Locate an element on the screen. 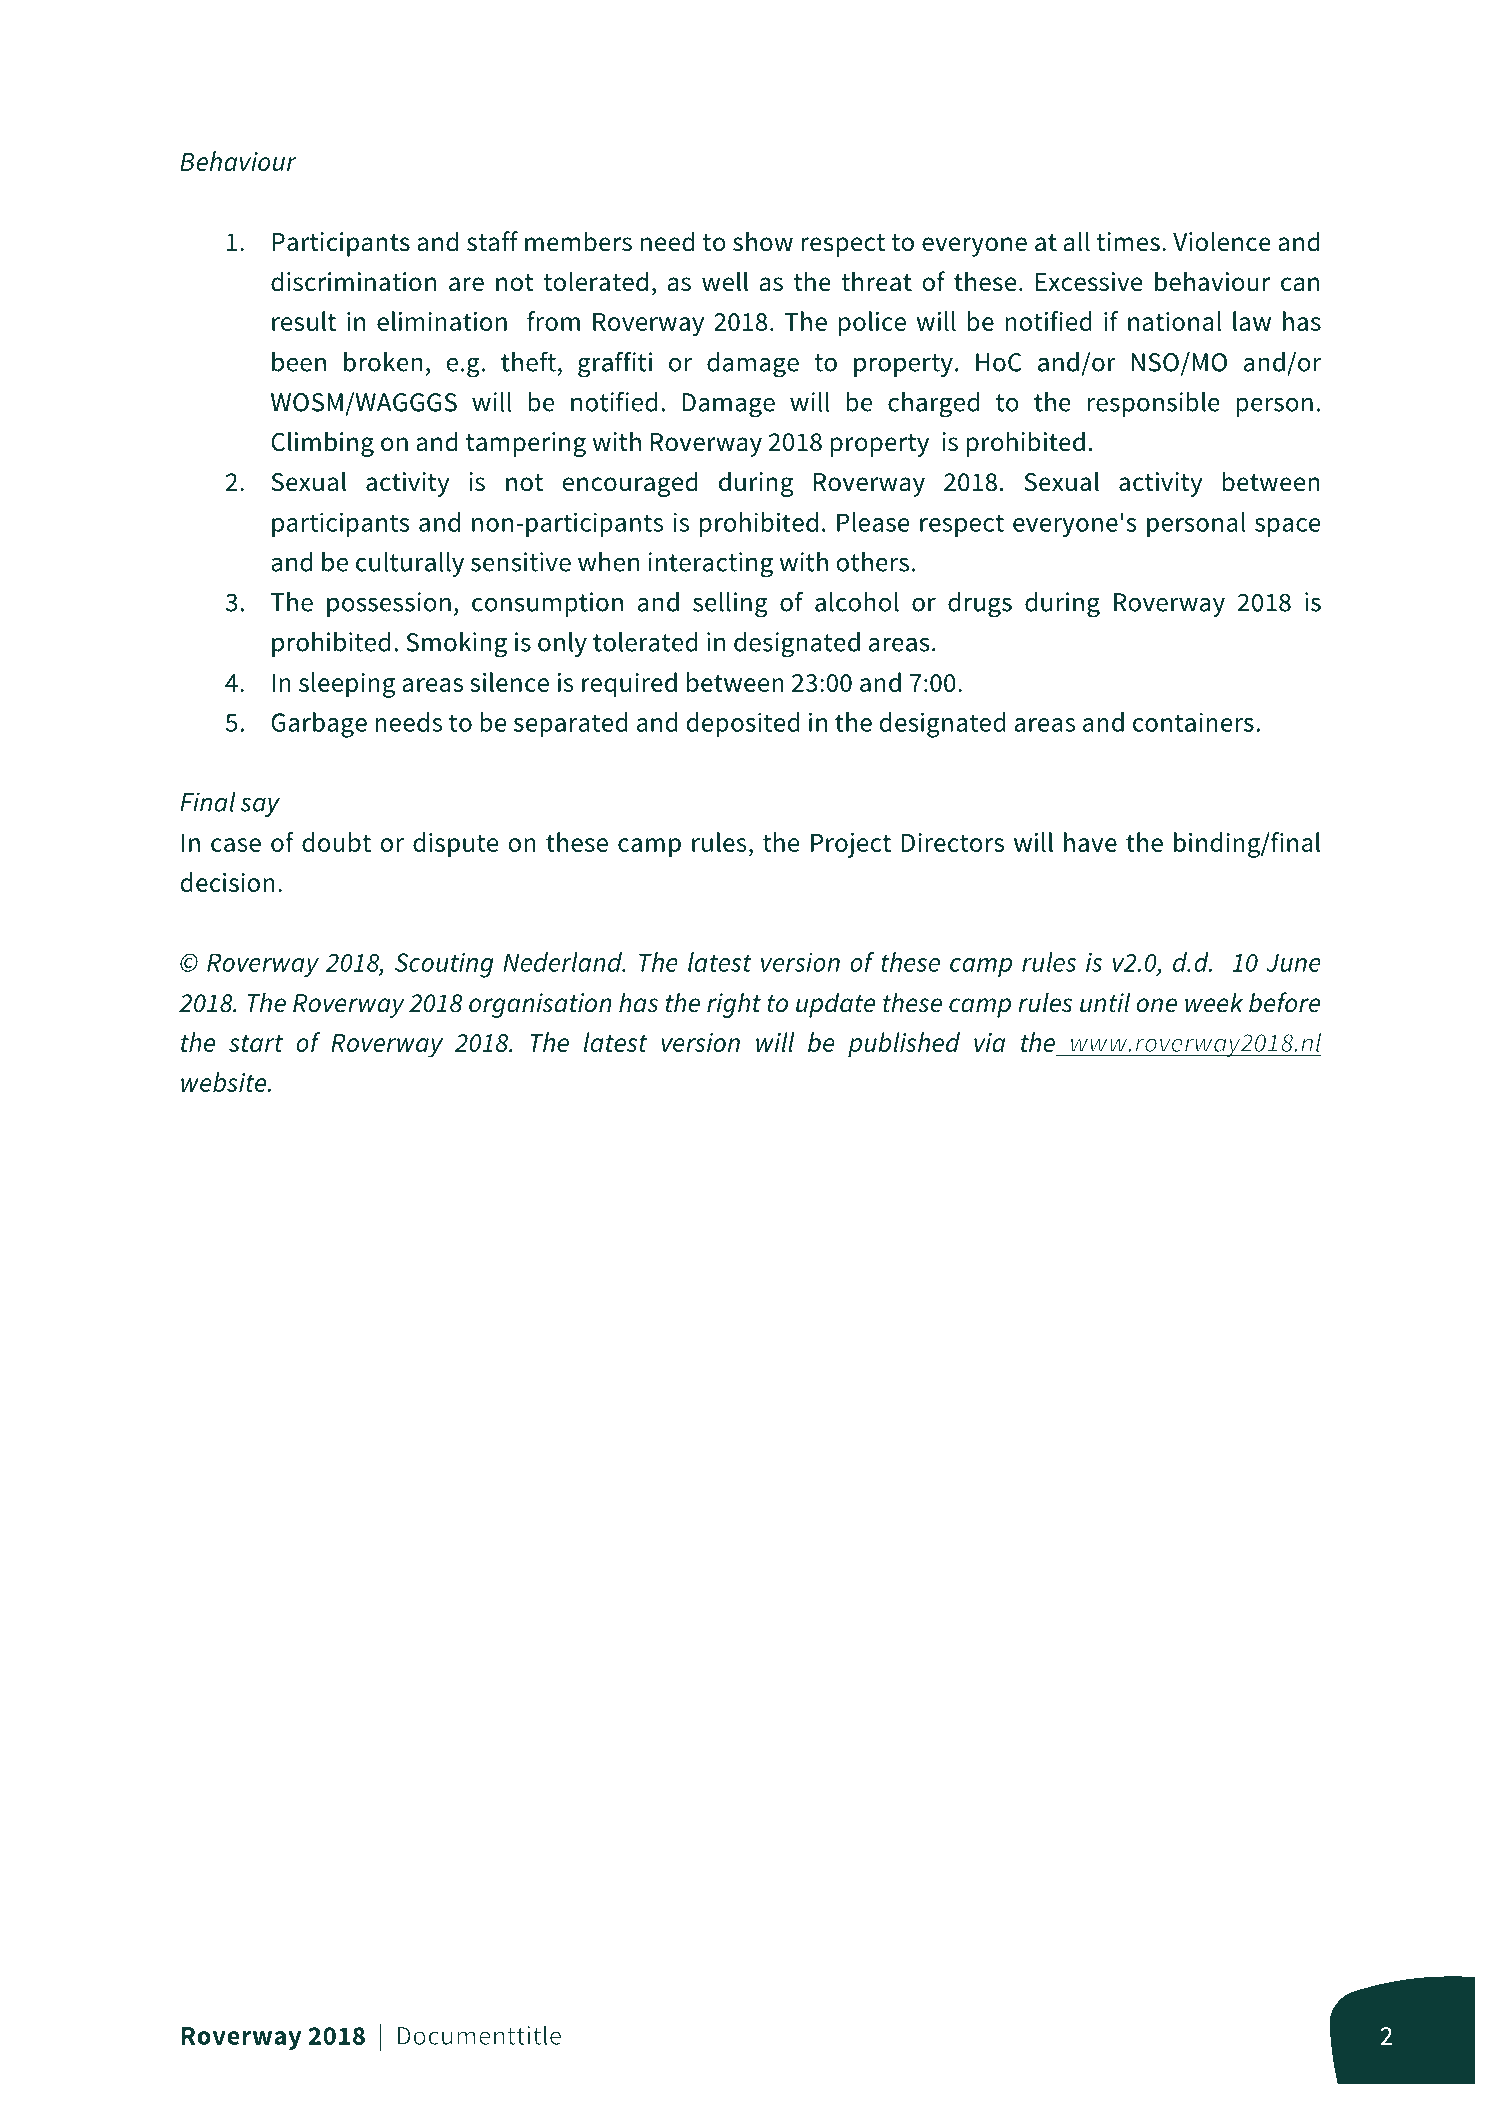 The width and height of the screenshot is (1499, 2120). times is located at coordinates (1128, 242).
